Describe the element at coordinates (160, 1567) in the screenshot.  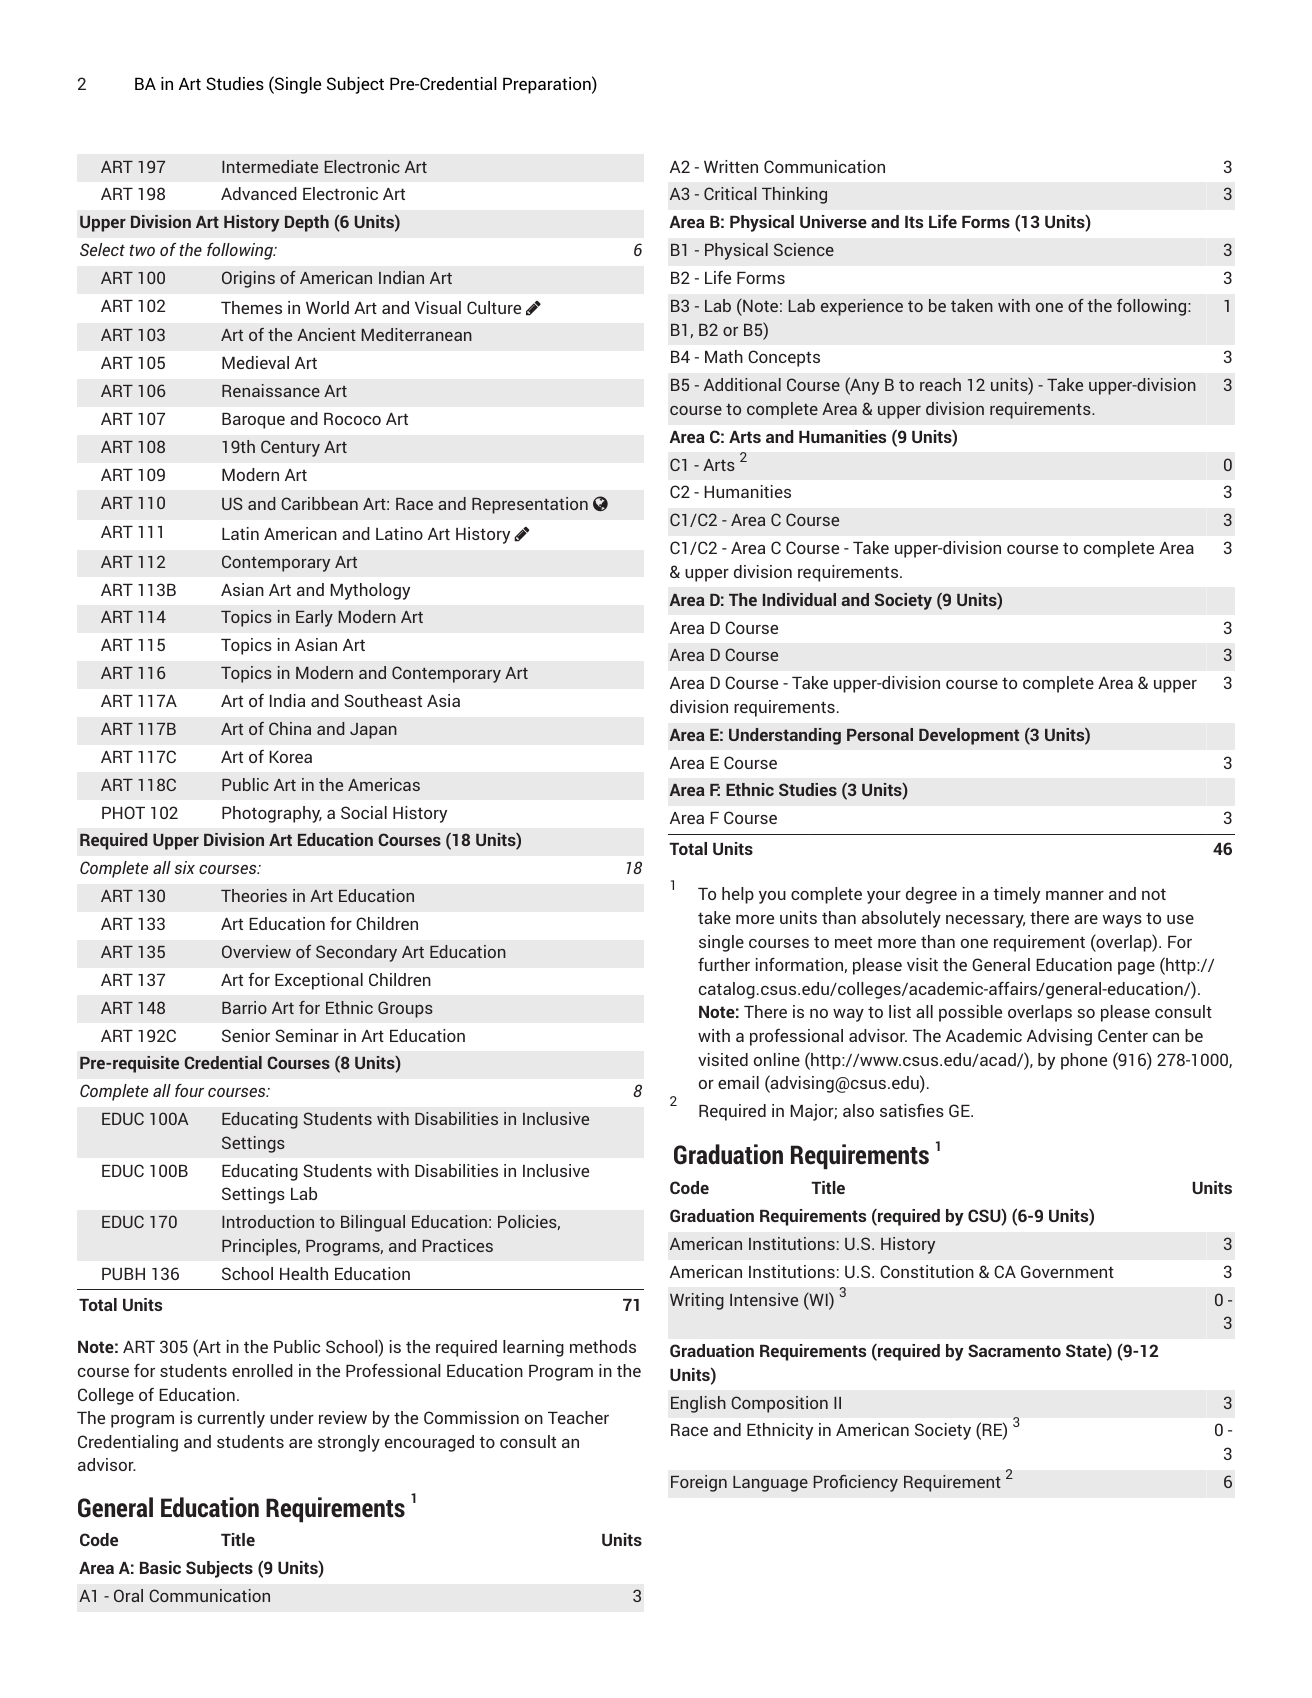
I see `Basic` at that location.
